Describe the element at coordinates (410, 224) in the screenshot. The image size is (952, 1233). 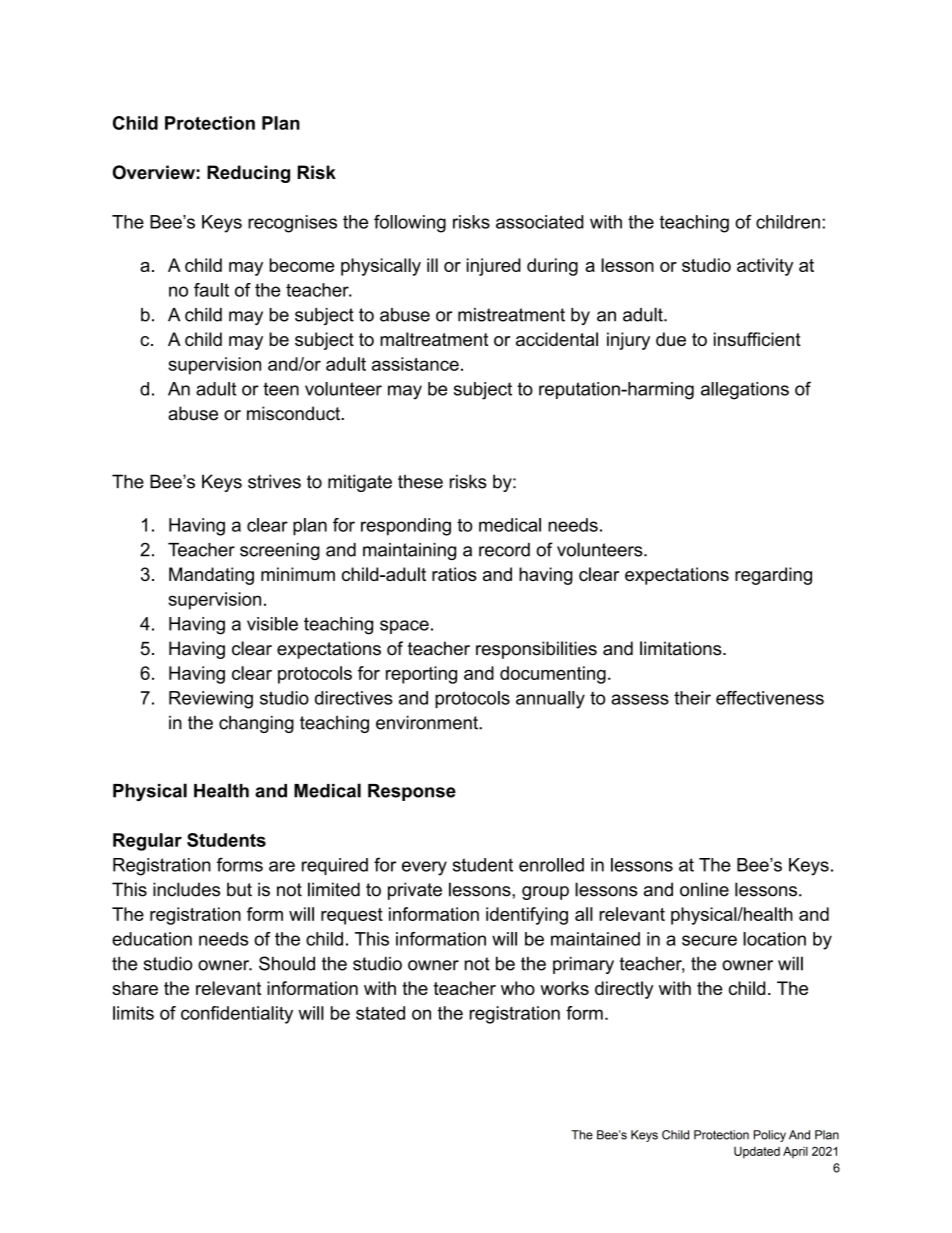
I see `following` at that location.
